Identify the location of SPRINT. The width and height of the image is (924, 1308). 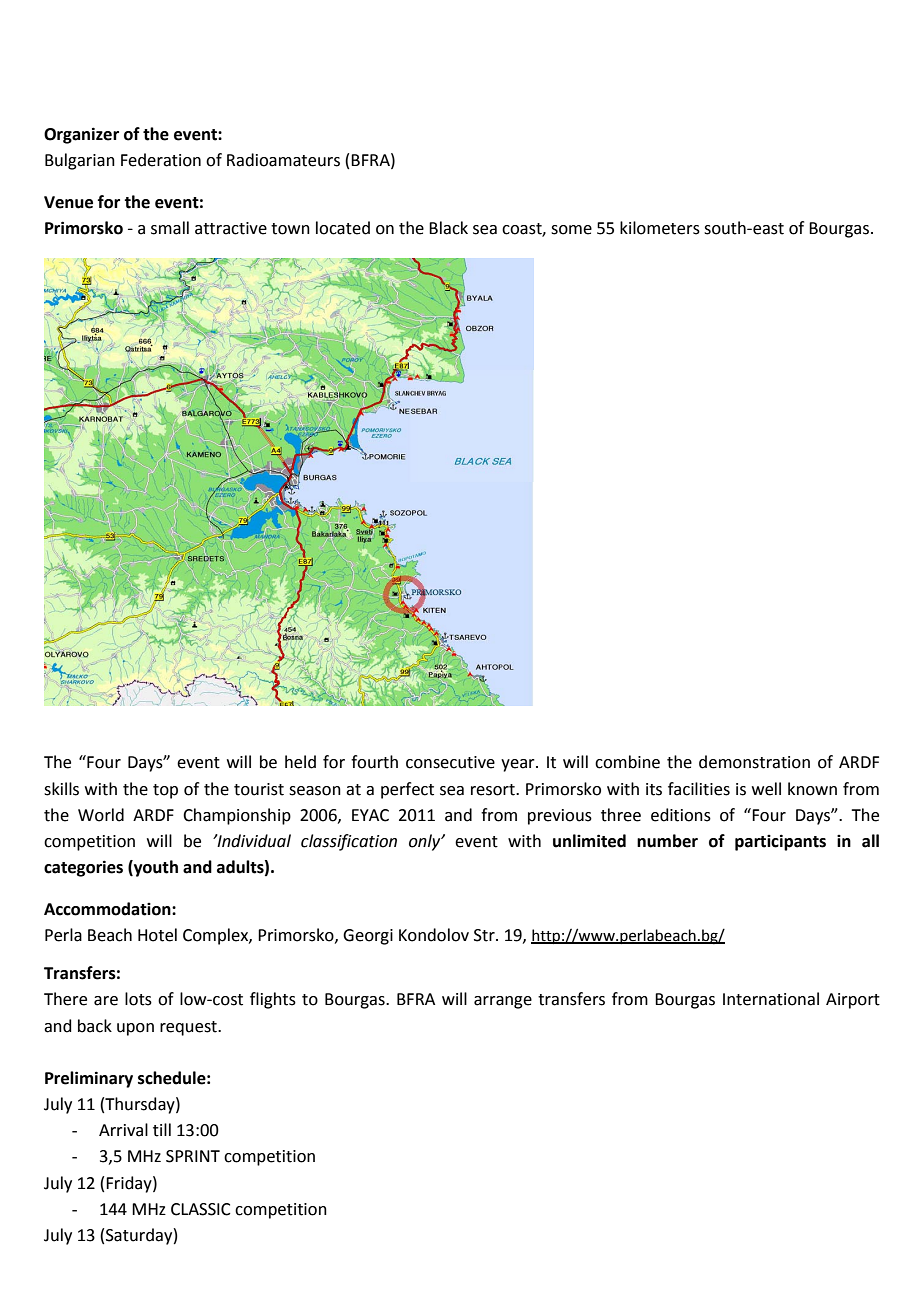
(193, 1156).
